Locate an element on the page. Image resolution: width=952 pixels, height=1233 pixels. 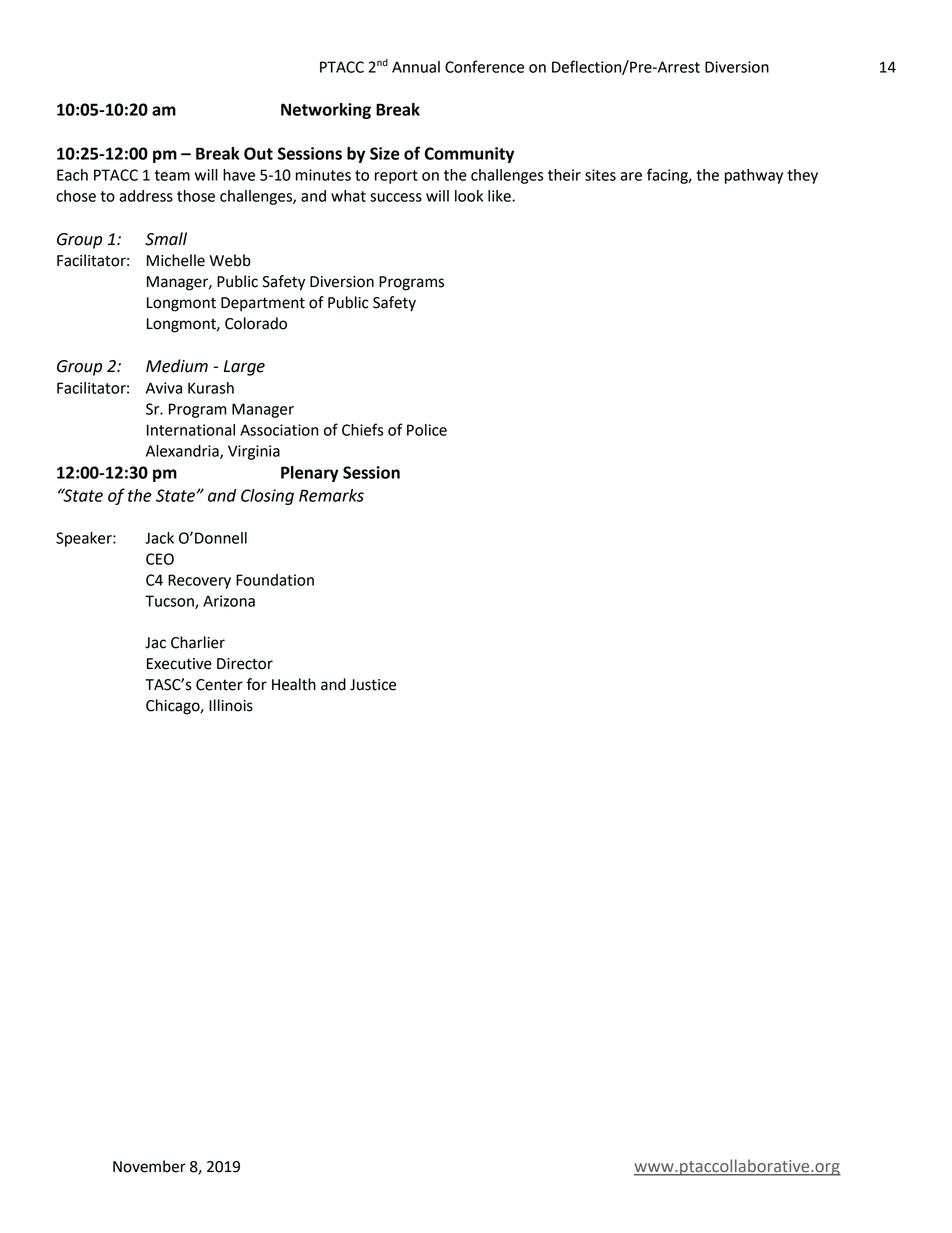
Medium is located at coordinates (177, 366).
